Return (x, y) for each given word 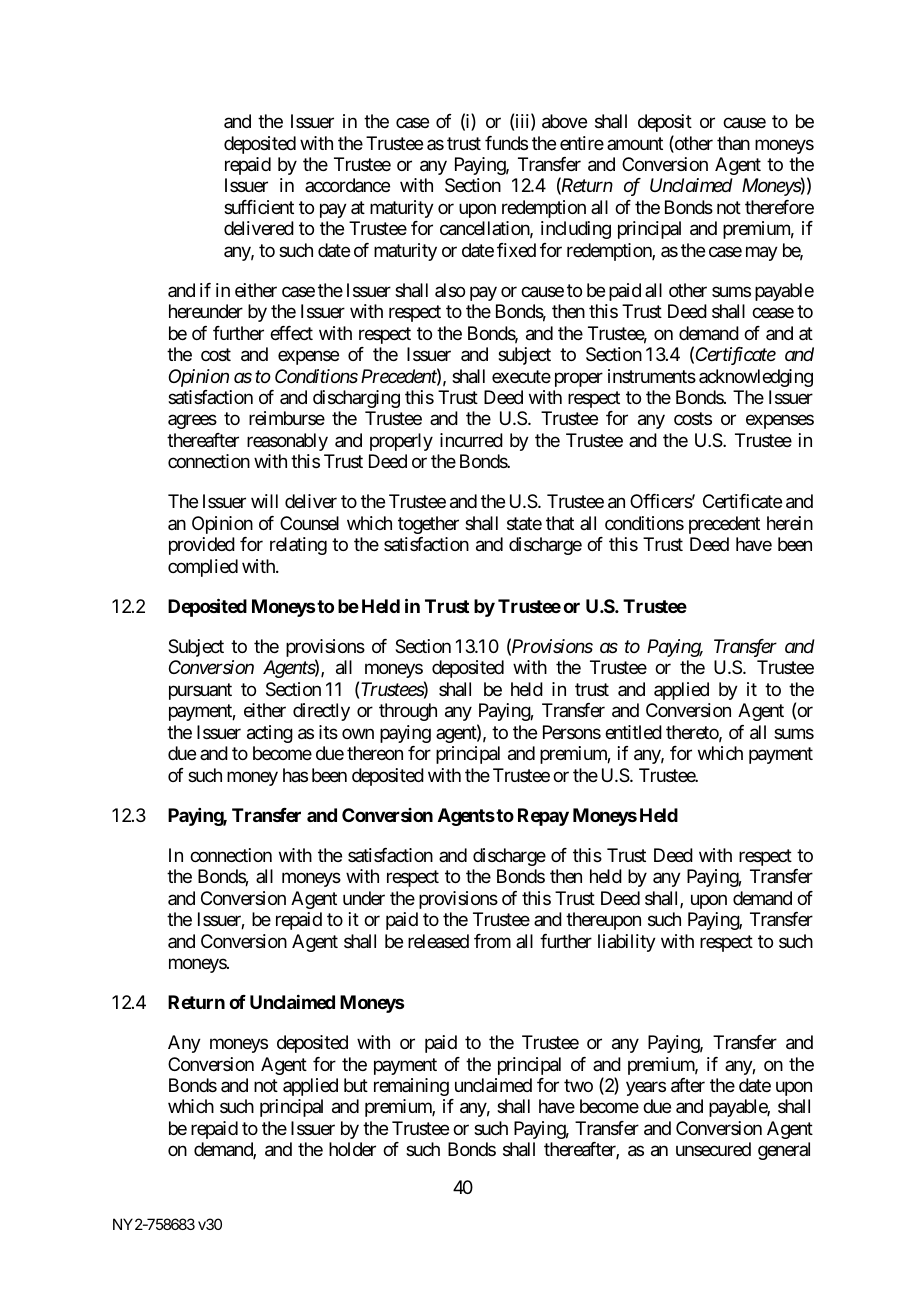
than (733, 143)
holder (352, 1149)
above (564, 121)
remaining (411, 1087)
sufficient (259, 207)
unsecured (713, 1149)
